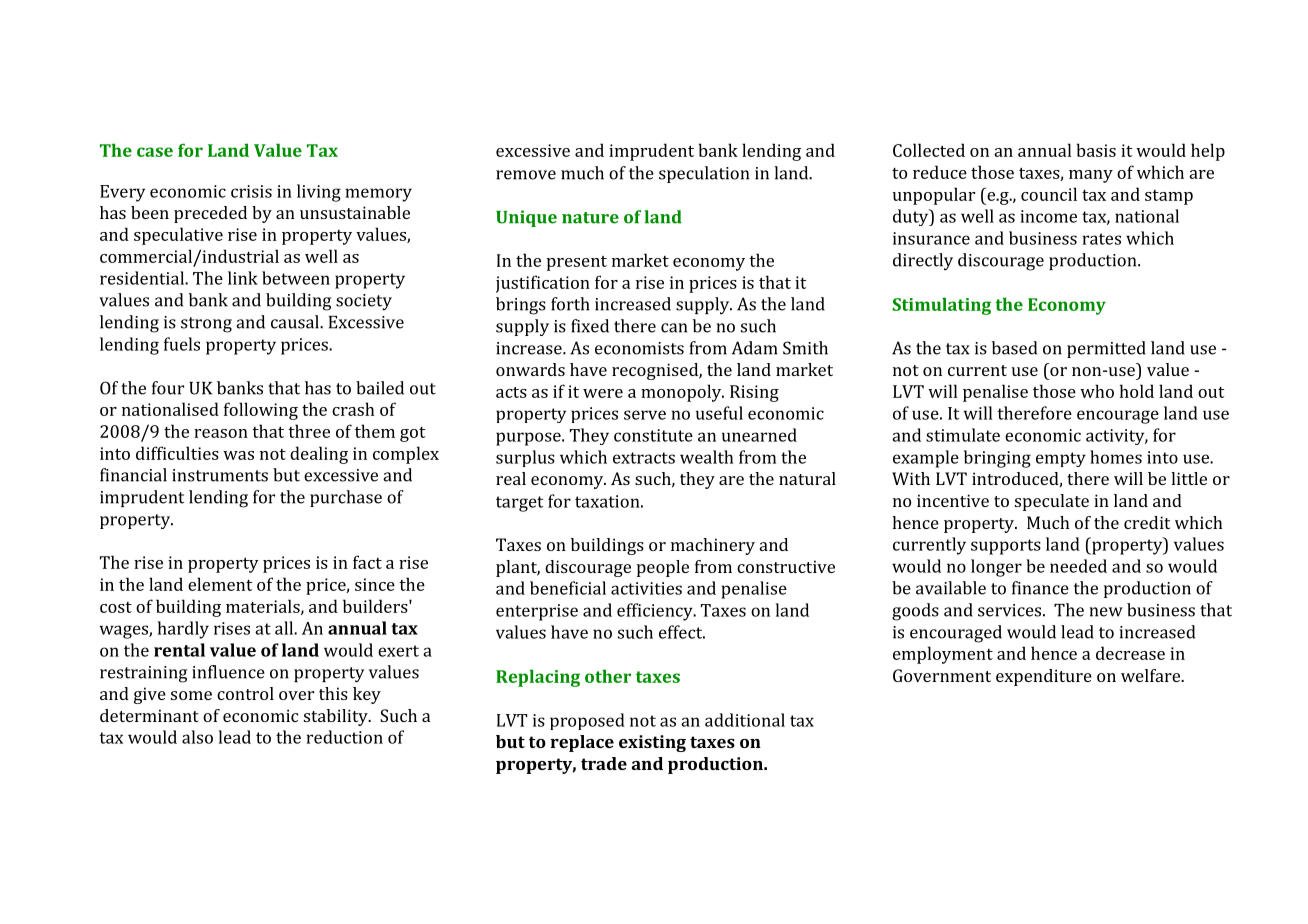  Describe the element at coordinates (197, 737) in the document. I see `also` at that location.
